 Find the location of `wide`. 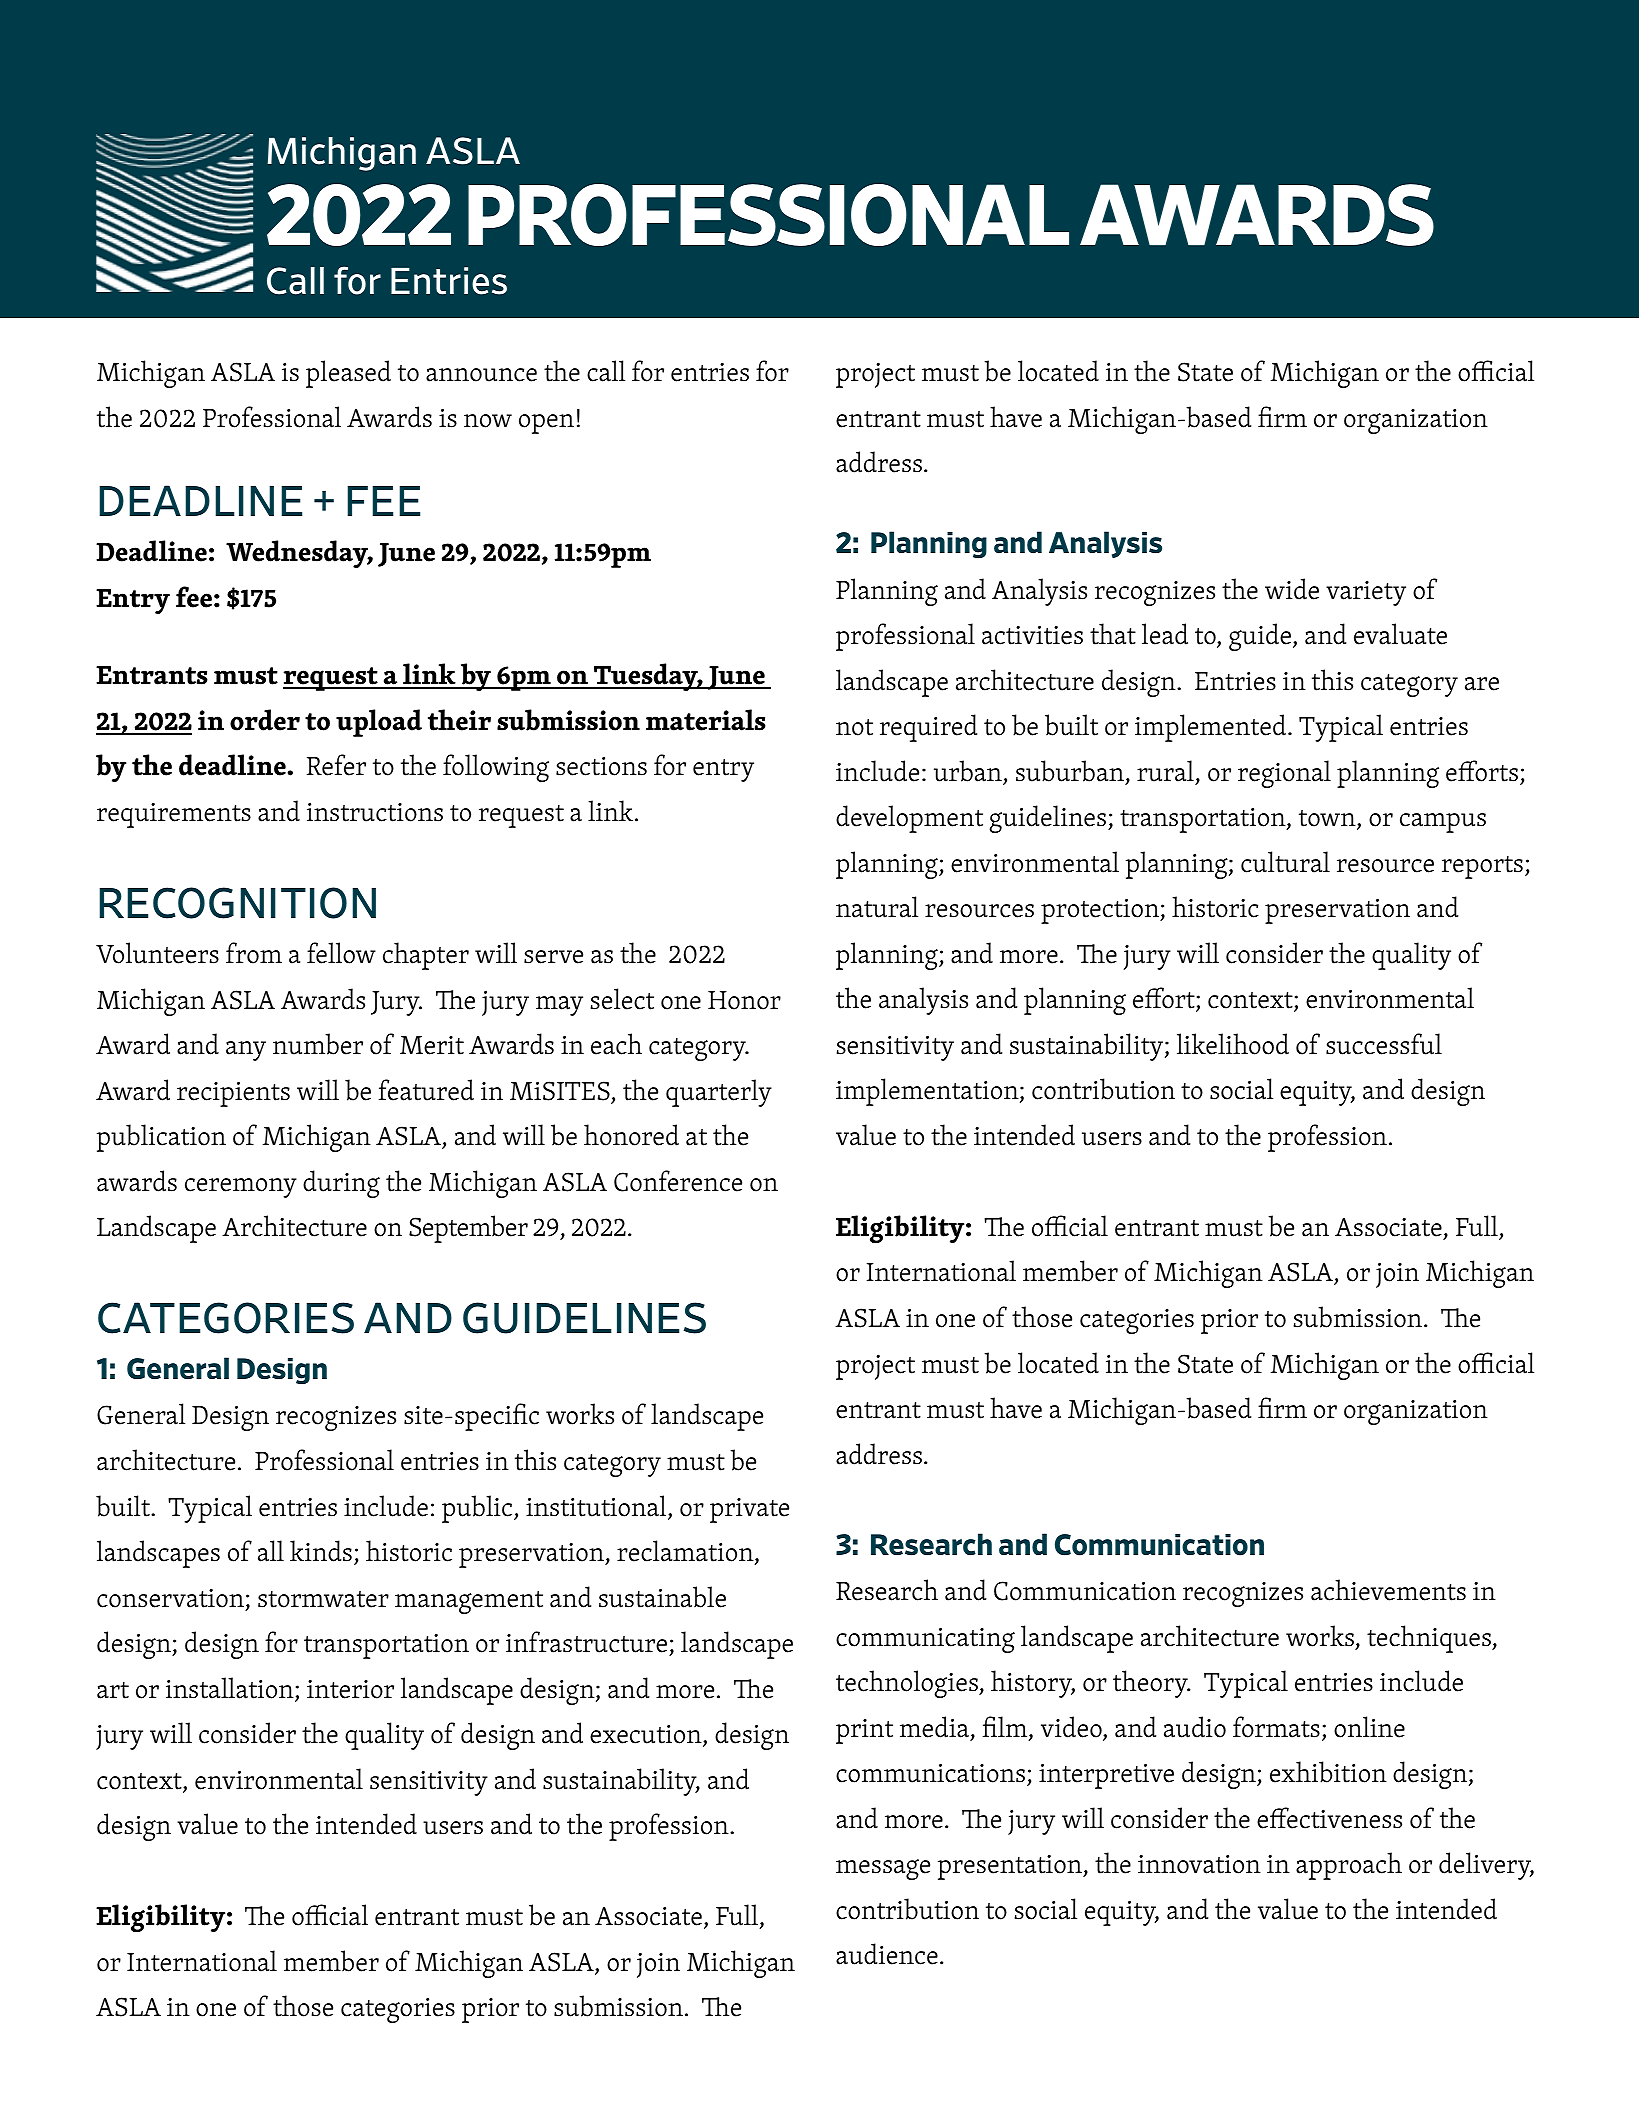

wide is located at coordinates (1292, 589).
